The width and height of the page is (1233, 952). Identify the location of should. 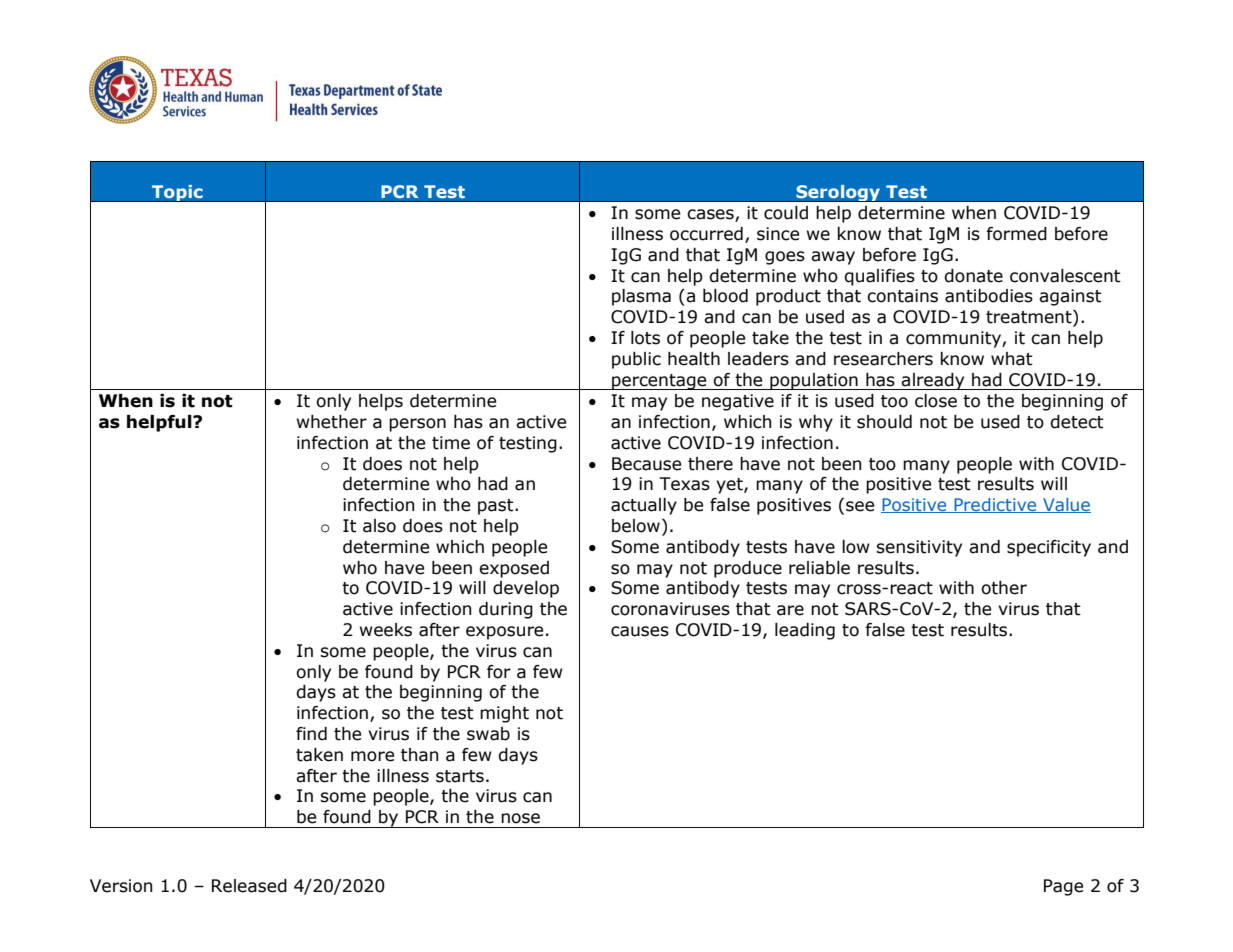
(884, 422).
